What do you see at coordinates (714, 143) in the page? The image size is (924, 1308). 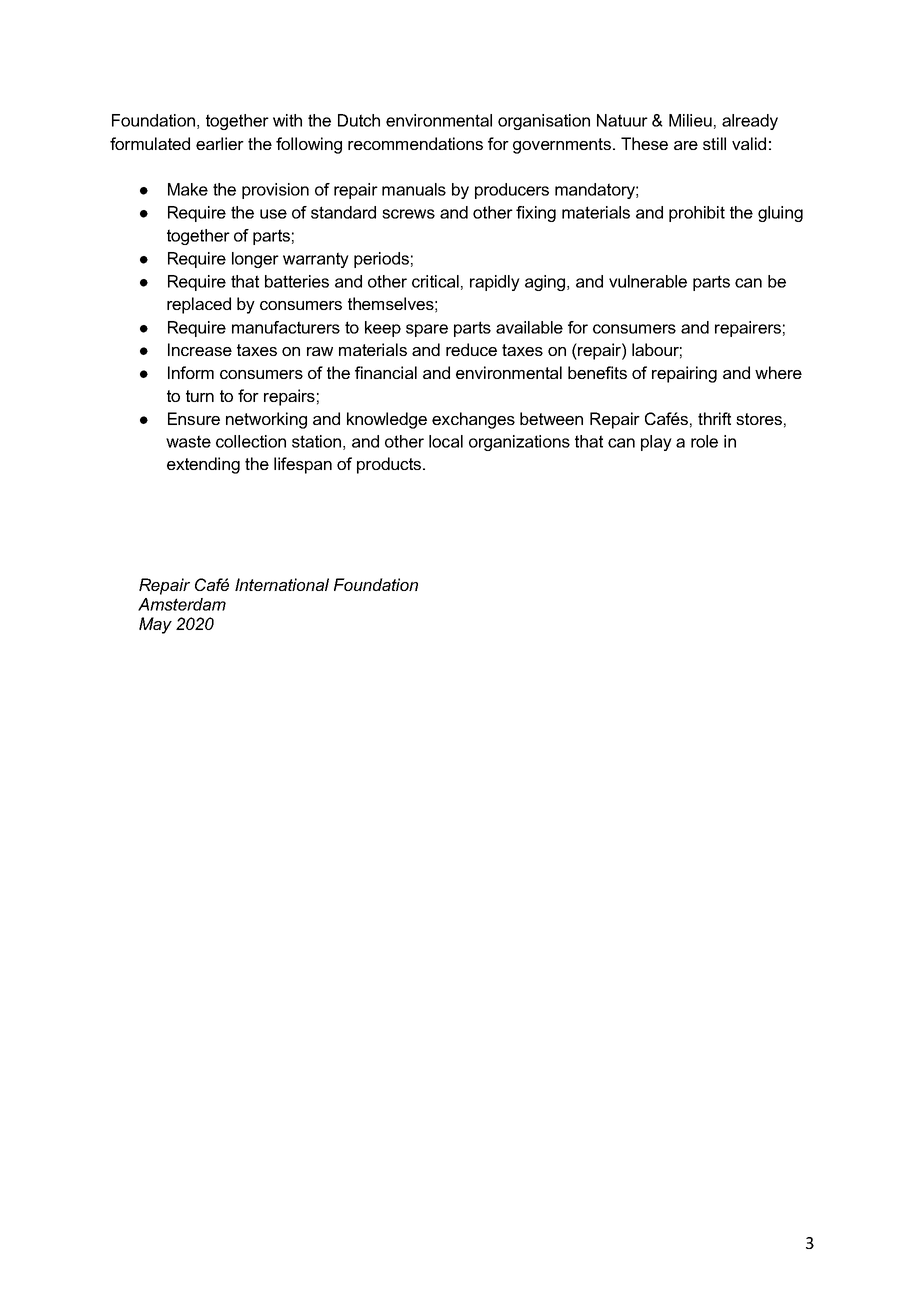 I see `still` at bounding box center [714, 143].
